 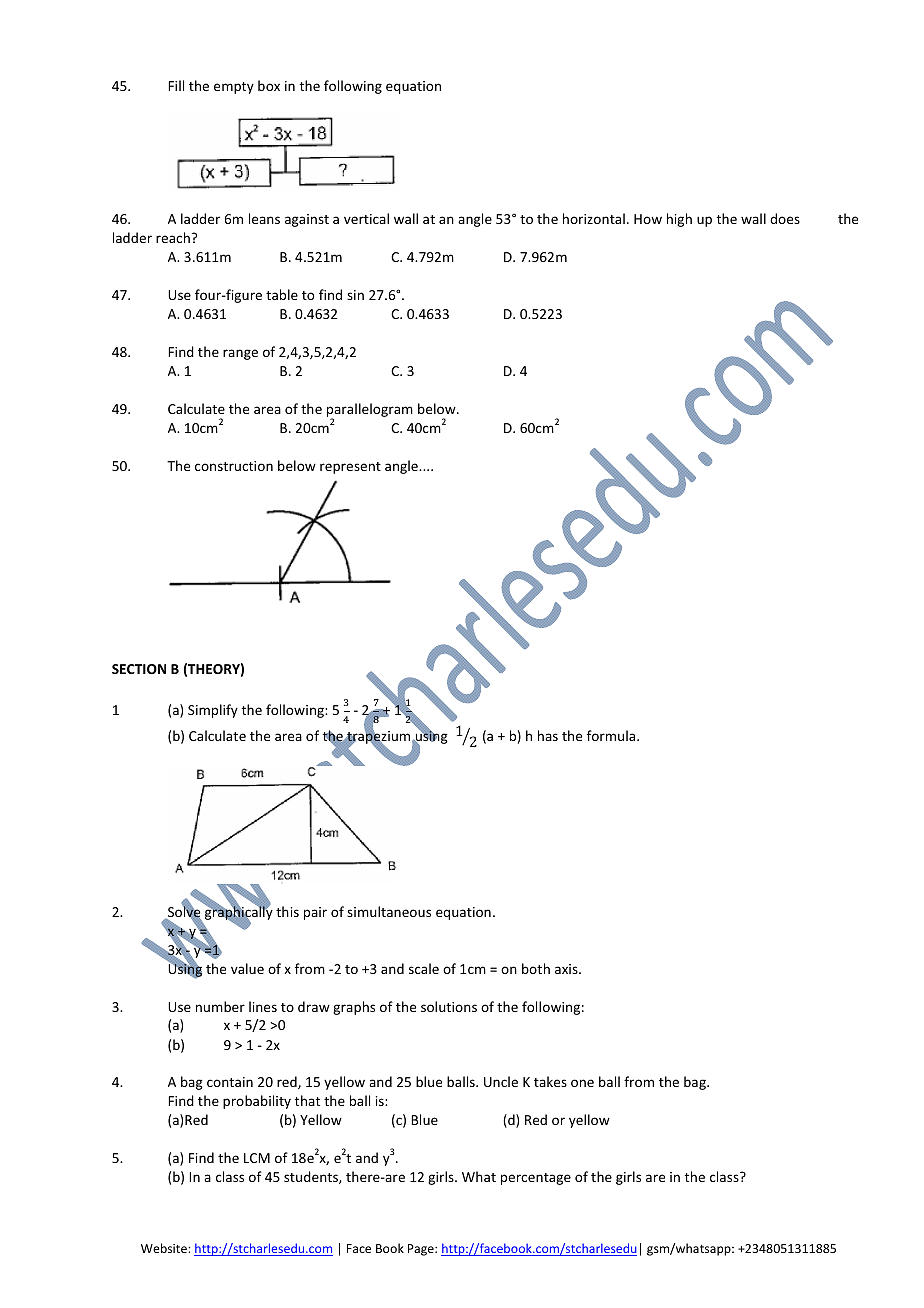 What do you see at coordinates (247, 968) in the screenshot?
I see `value` at bounding box center [247, 968].
